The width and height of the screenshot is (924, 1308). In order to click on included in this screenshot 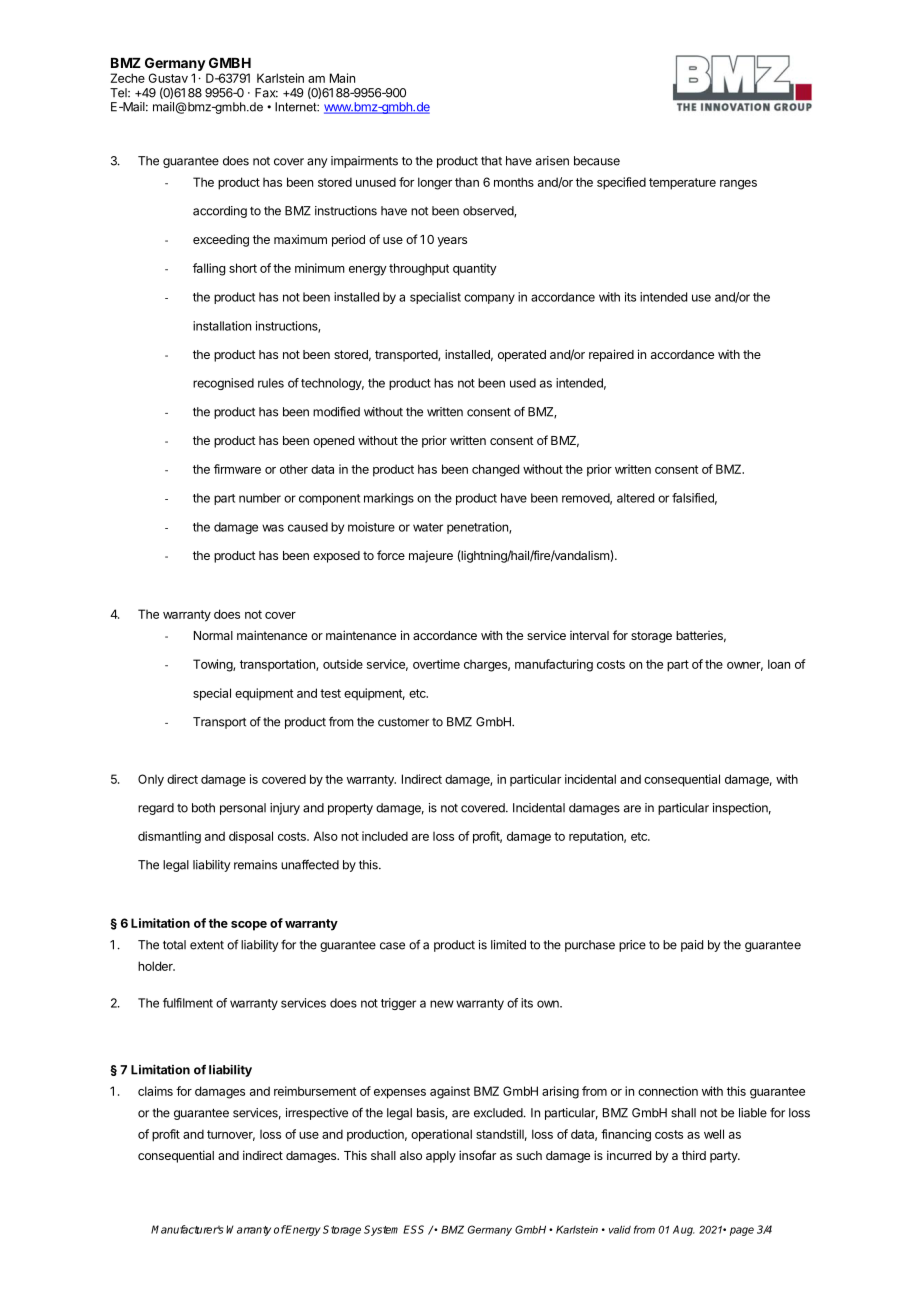, I will do `click(385, 836)`.
